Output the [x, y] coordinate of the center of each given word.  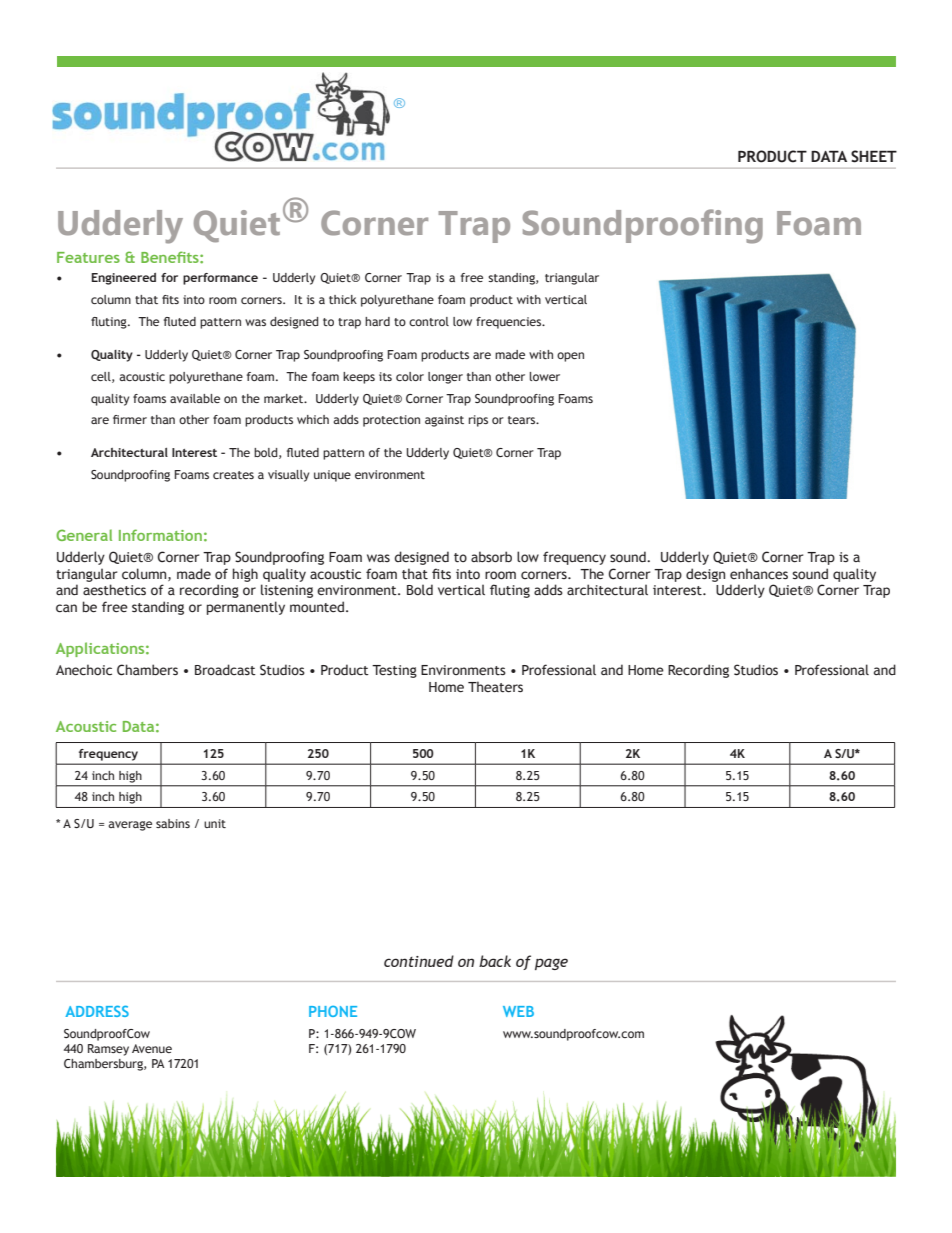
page [551, 964]
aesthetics [114, 590]
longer [445, 378]
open [570, 357]
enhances [759, 574]
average [130, 826]
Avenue [152, 1048]
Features [88, 257]
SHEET [874, 156]
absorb [491, 557]
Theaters [495, 687]
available [195, 398]
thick [343, 299]
